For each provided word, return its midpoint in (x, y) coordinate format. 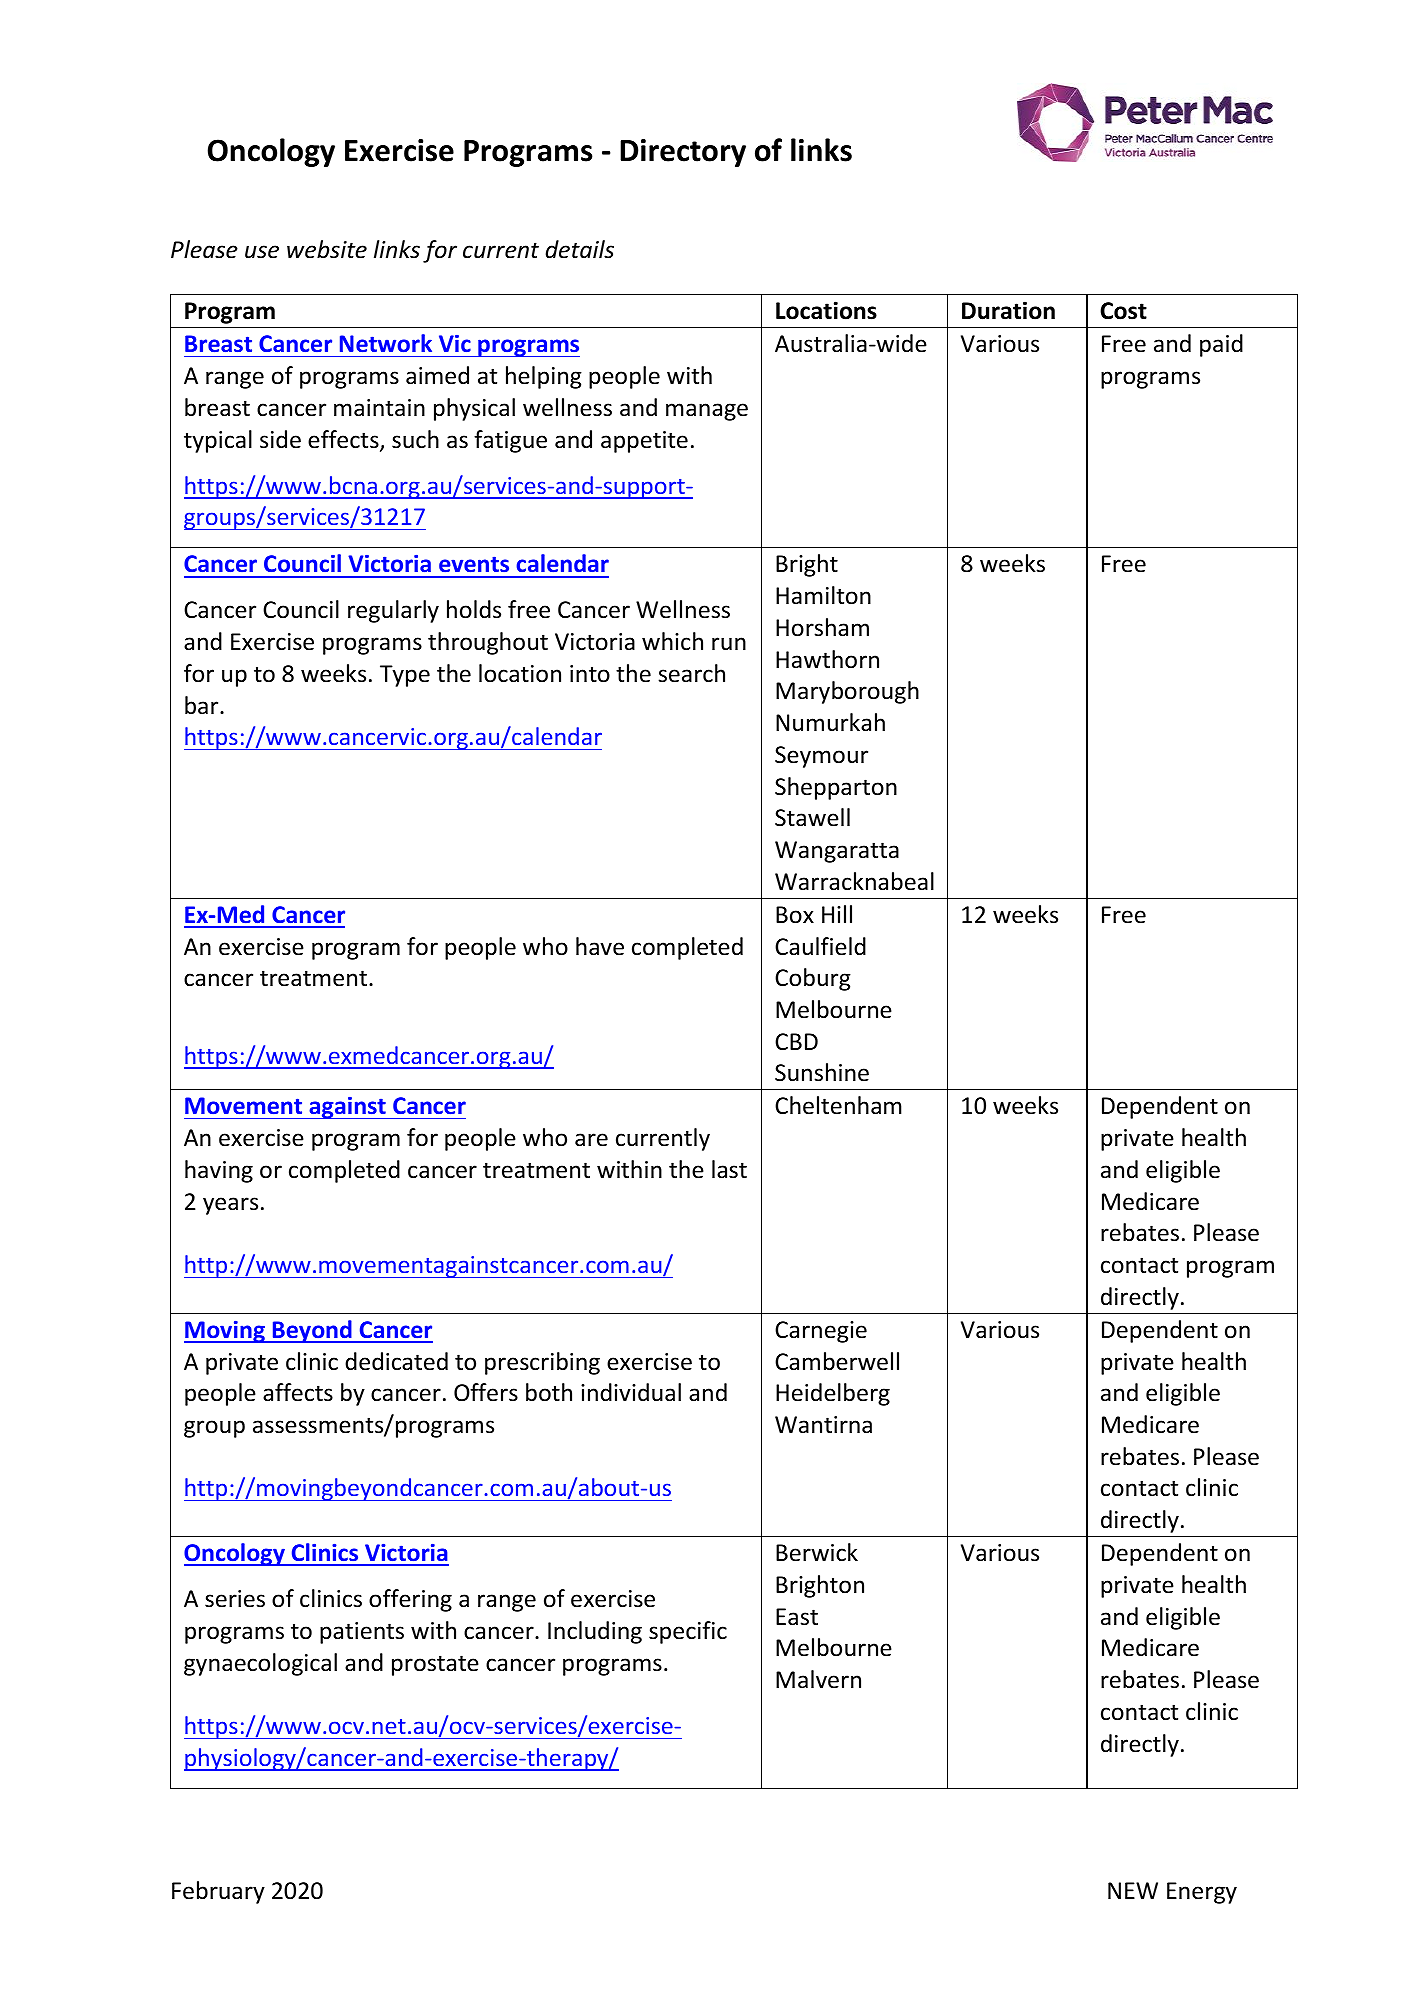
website (327, 249)
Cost (1123, 311)
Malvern (818, 1679)
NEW (1133, 1890)
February (218, 1892)
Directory (683, 153)
